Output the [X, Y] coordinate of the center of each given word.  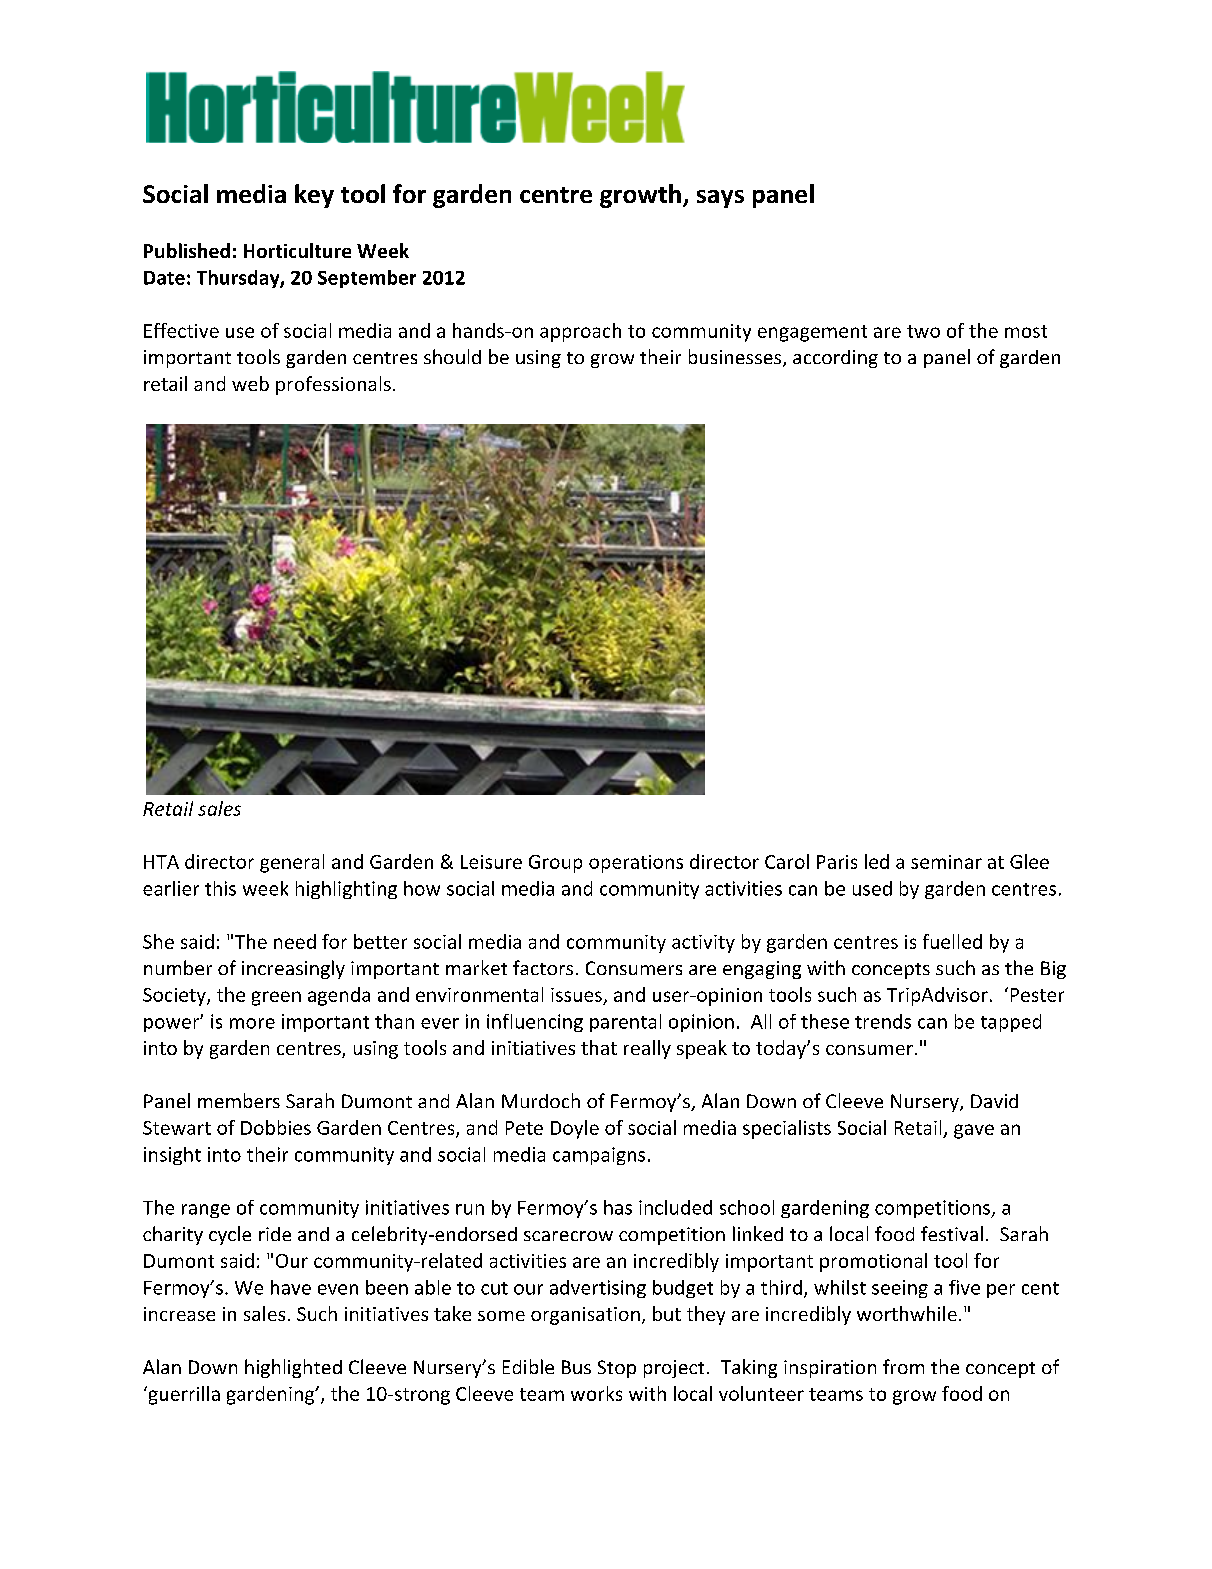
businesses [736, 358]
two [923, 331]
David [994, 1101]
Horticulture [297, 250]
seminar [946, 862]
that [599, 1047]
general [292, 863]
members [239, 1100]
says [720, 199]
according [835, 359]
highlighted [293, 1368]
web [250, 383]
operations [636, 864]
